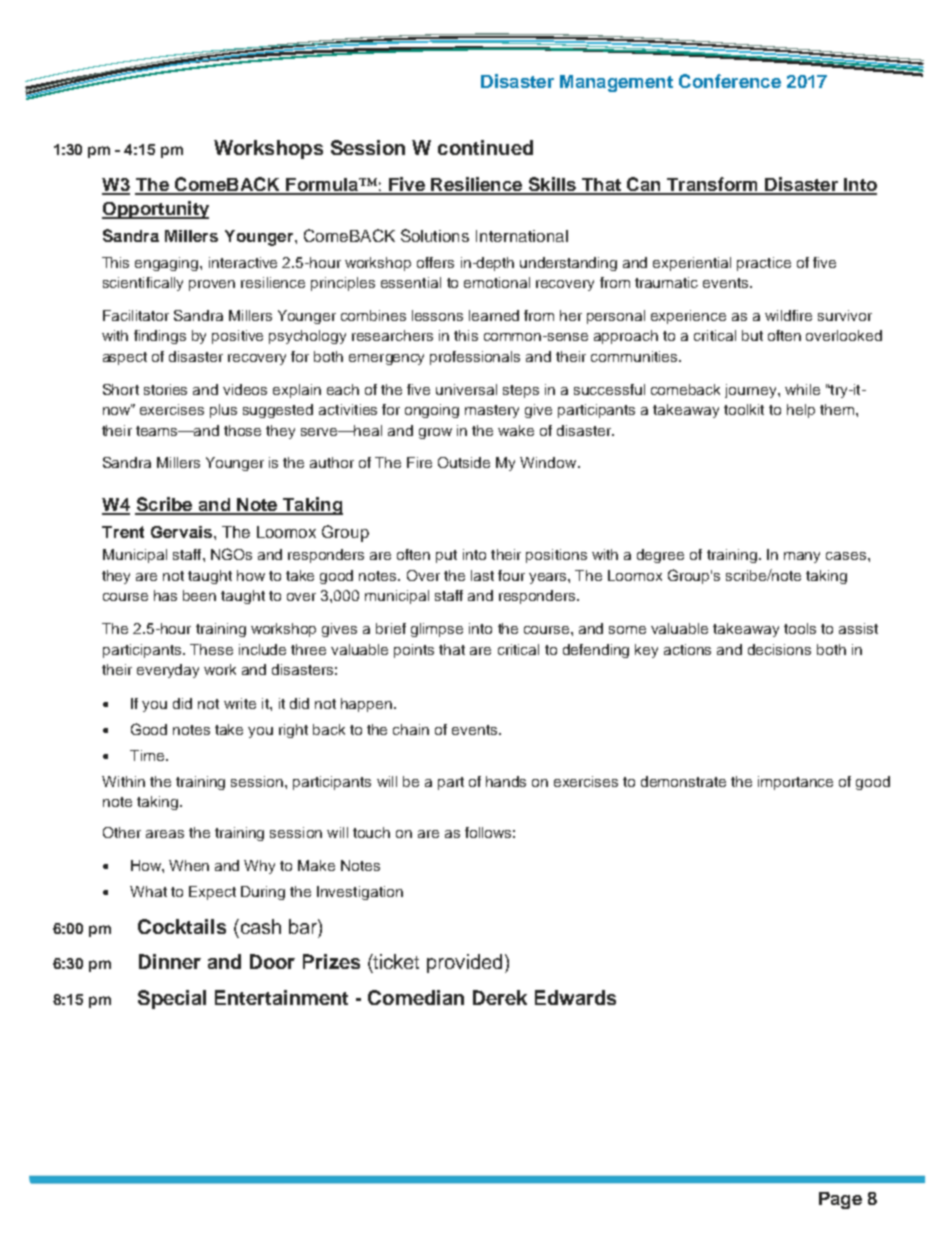 The width and height of the screenshot is (952, 1233). Describe the element at coordinates (245, 389) in the screenshot. I see `videos` at that location.
